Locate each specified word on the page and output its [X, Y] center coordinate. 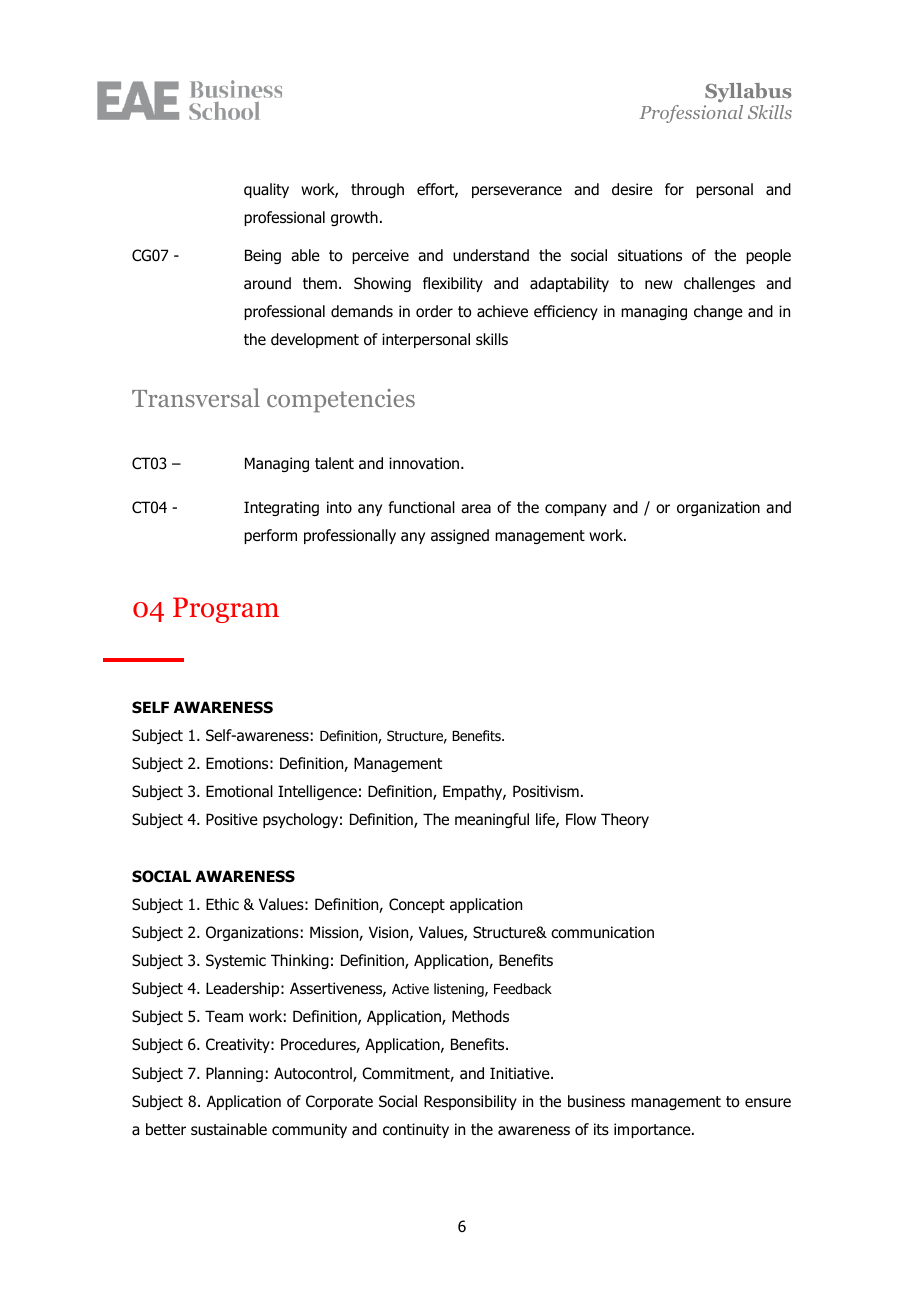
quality [266, 190]
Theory [625, 820]
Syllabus [748, 92]
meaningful [492, 820]
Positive [232, 819]
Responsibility [470, 1102]
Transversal [196, 397]
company [576, 510]
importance [653, 1130]
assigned [460, 536]
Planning [234, 1074]
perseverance [517, 192]
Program [226, 610]
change [718, 312]
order [434, 311]
